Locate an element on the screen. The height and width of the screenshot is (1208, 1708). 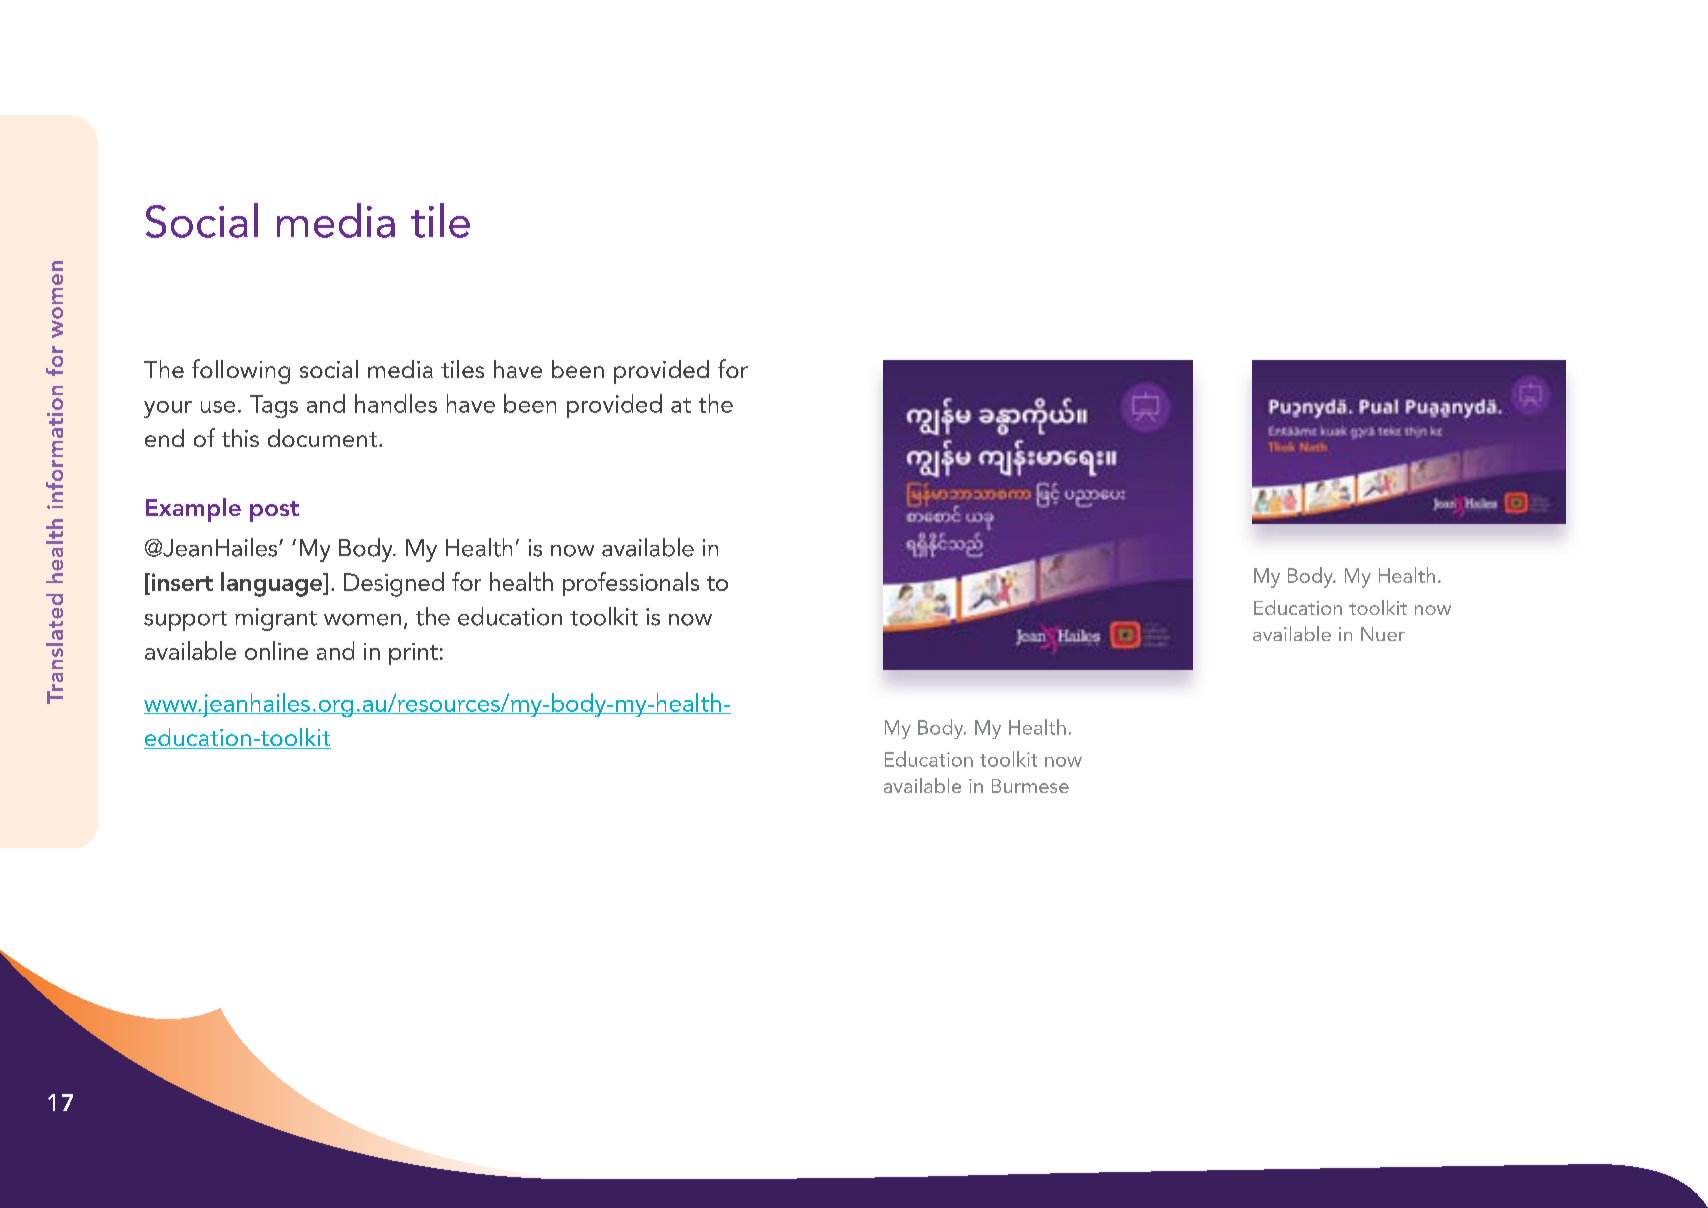
professionals is located at coordinates (631, 584).
